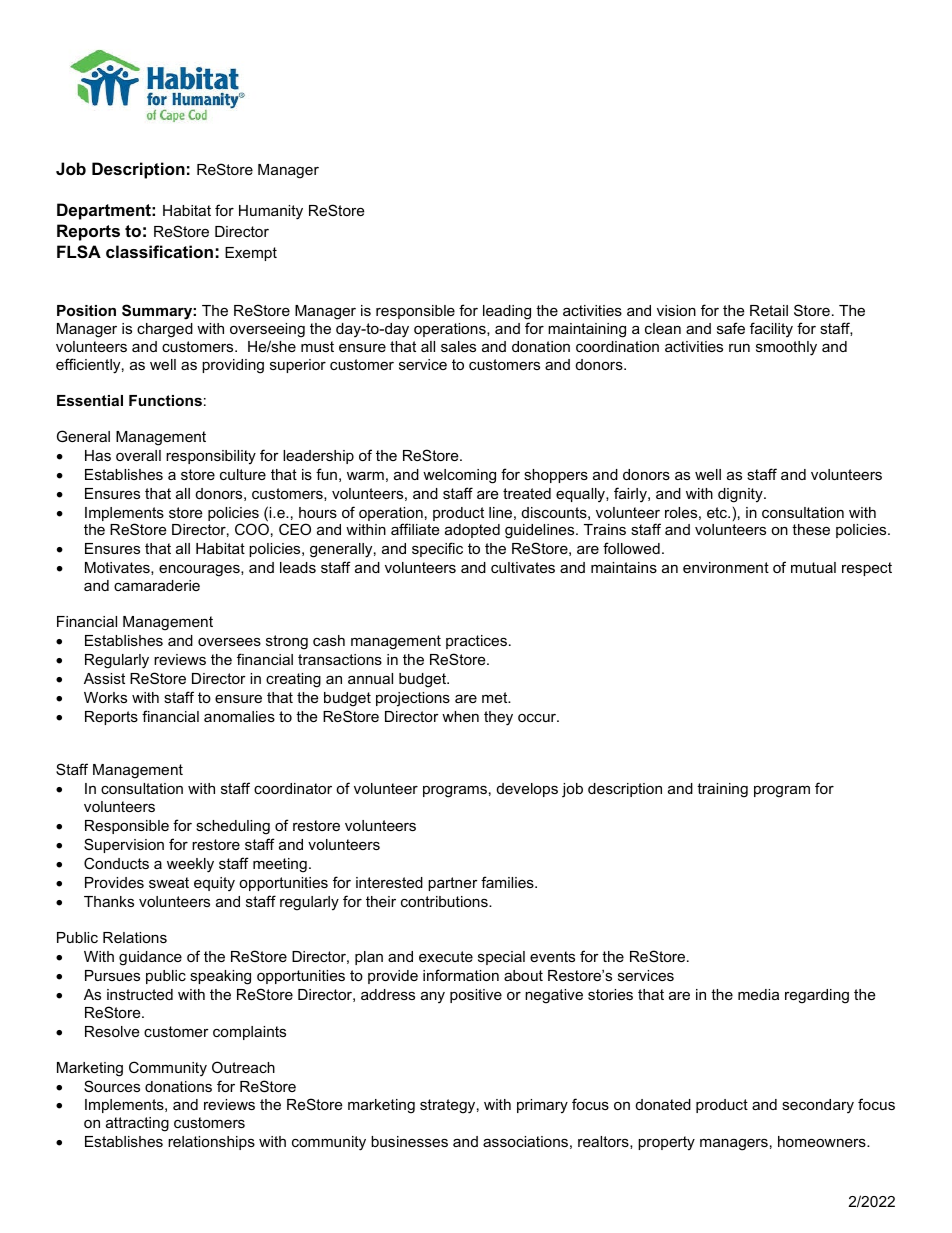 The height and width of the screenshot is (1233, 952). I want to click on develops, so click(527, 790).
